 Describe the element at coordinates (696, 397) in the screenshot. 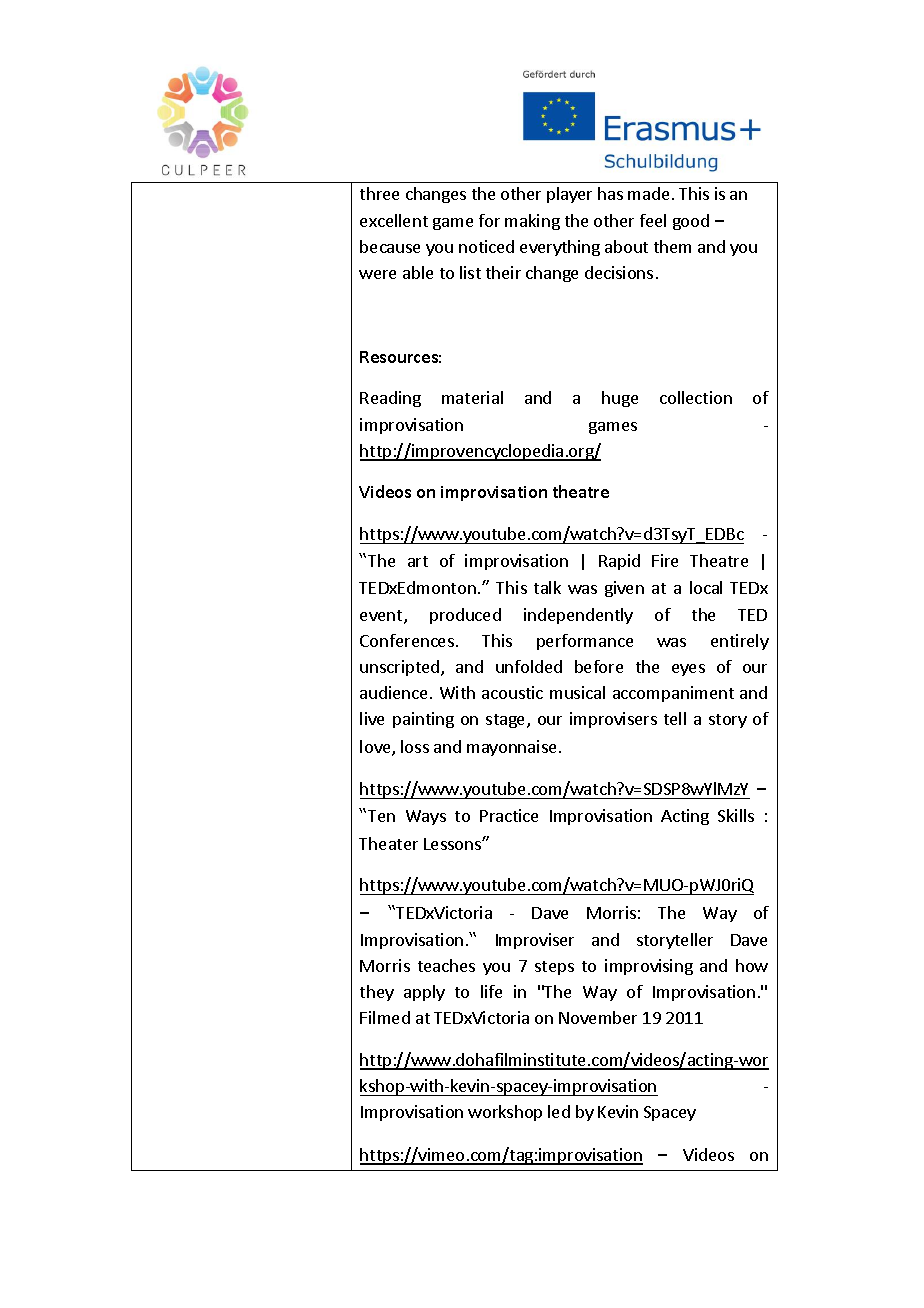

I see `collection` at that location.
